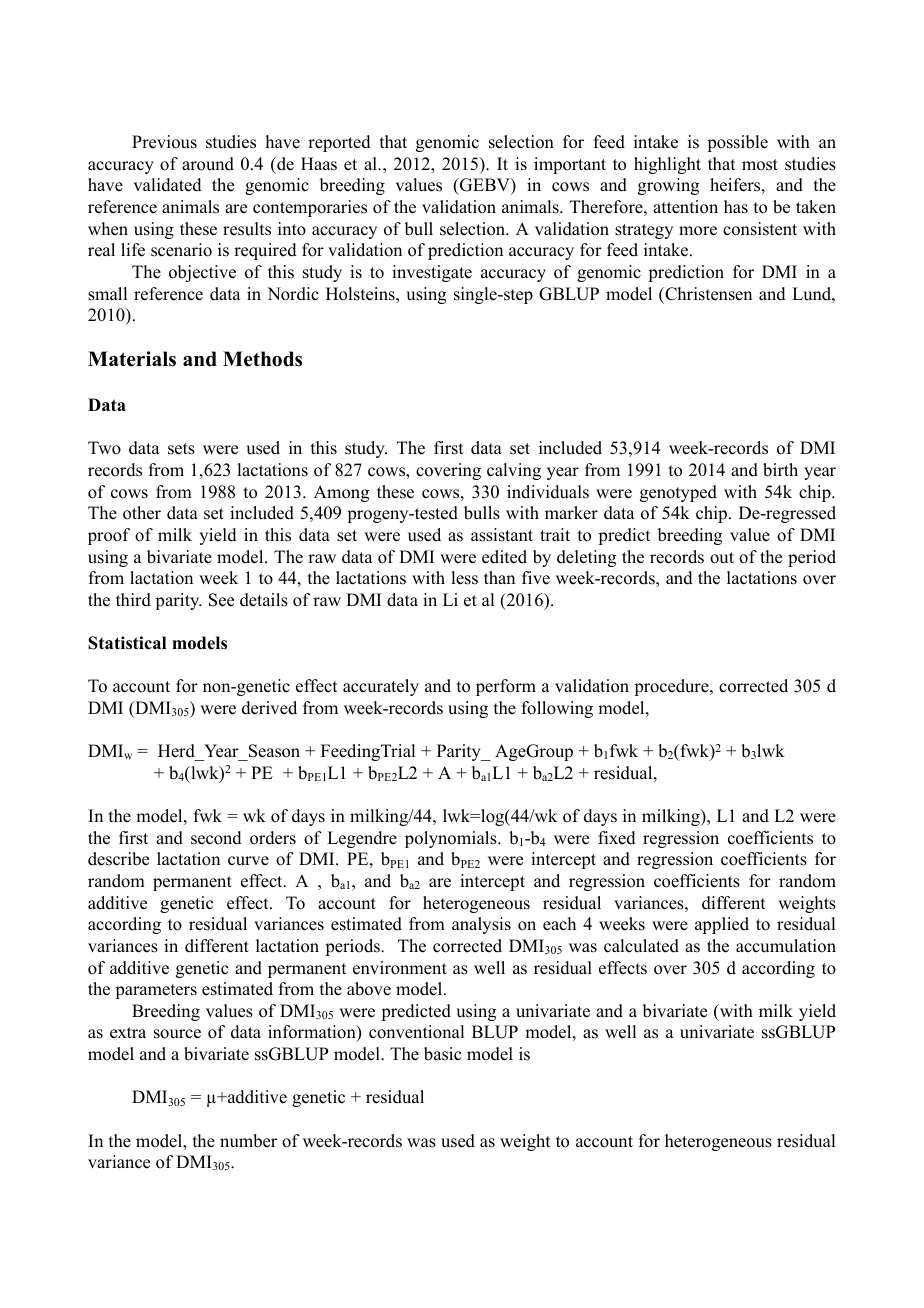 This image has width=924, height=1308. I want to click on Statistical, so click(127, 643).
